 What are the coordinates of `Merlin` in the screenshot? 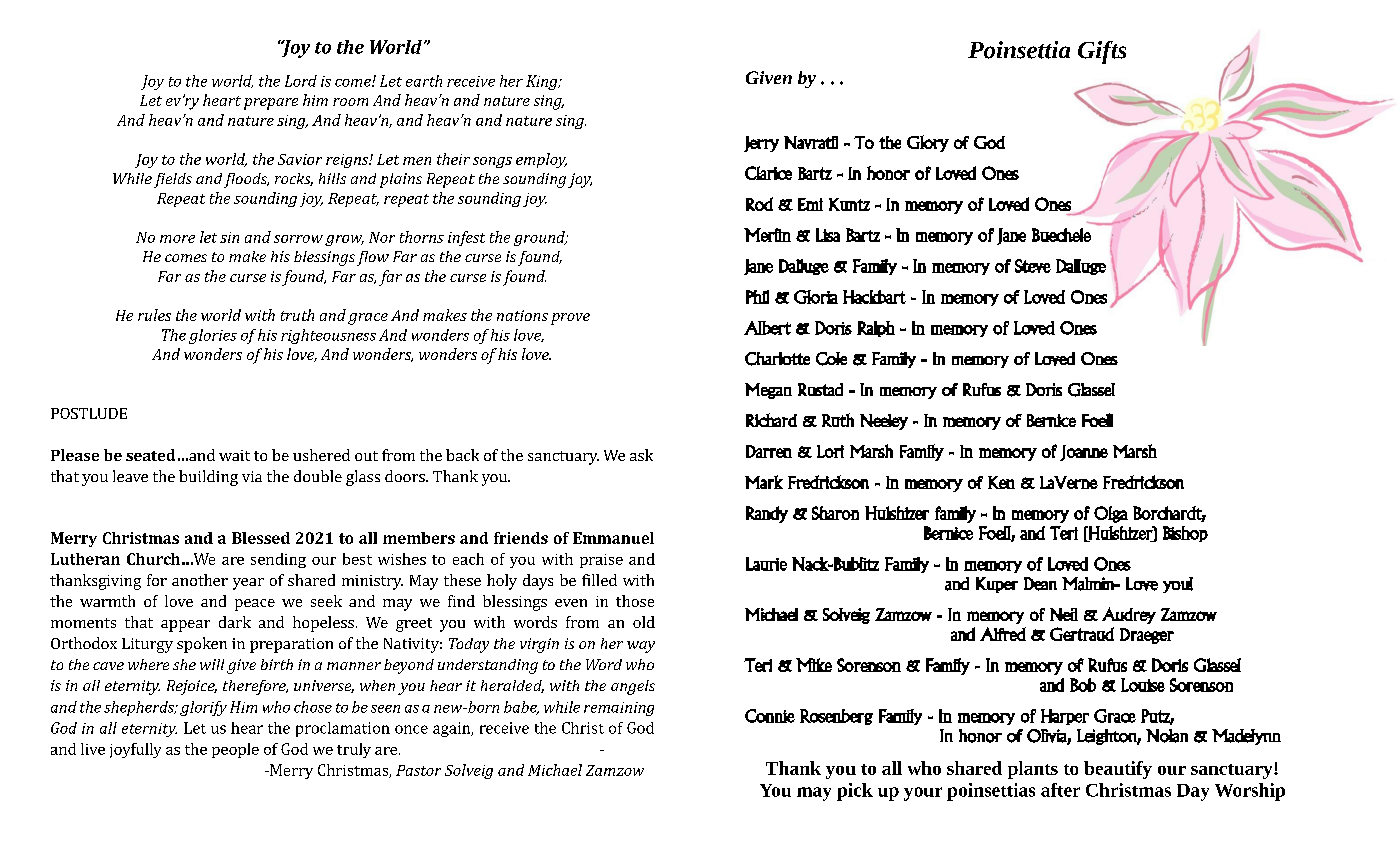 It's located at (767, 235).
